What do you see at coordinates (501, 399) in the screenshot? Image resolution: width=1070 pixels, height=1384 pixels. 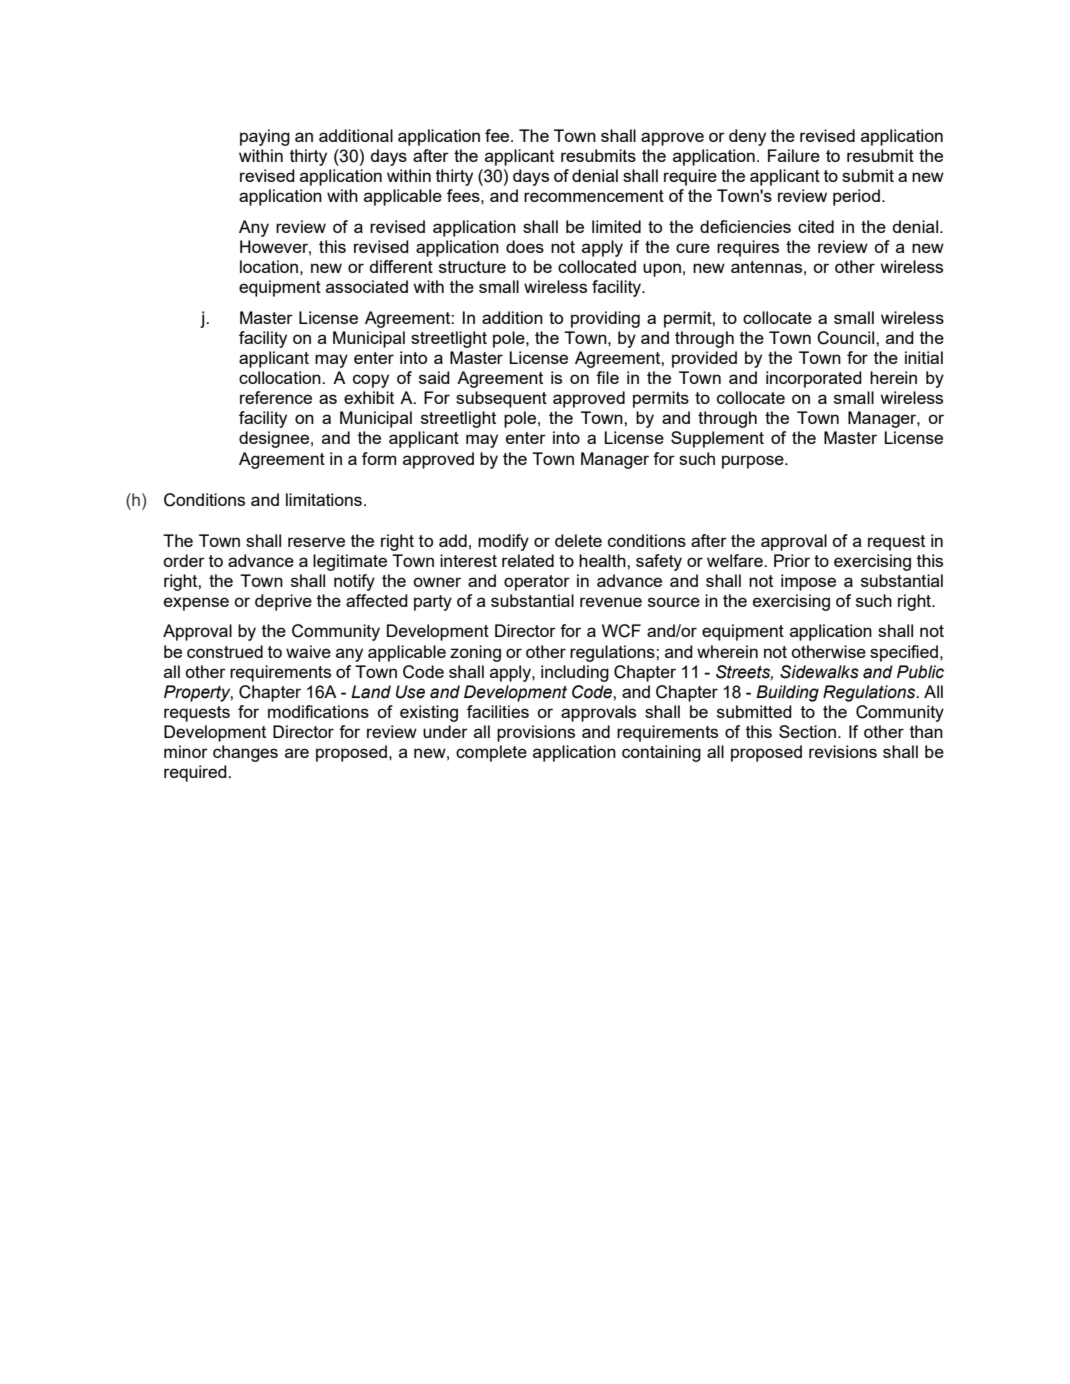 I see `subsequent` at bounding box center [501, 399].
